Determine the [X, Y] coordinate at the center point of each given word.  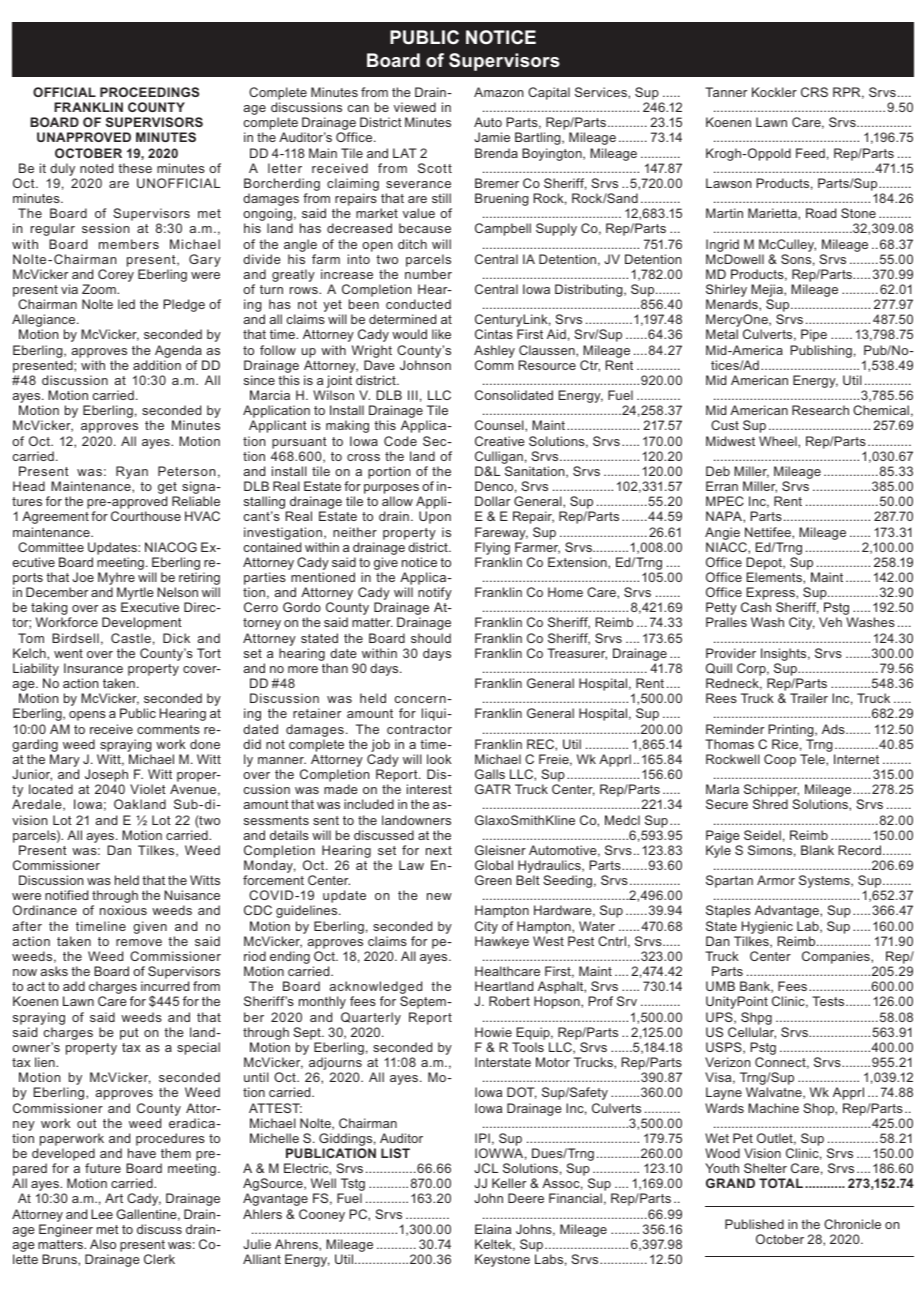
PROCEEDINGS [149, 92]
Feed [810, 153]
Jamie [492, 137]
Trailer [809, 698]
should [431, 638]
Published [754, 1224]
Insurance [93, 668]
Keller [509, 1183]
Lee [102, 1214]
